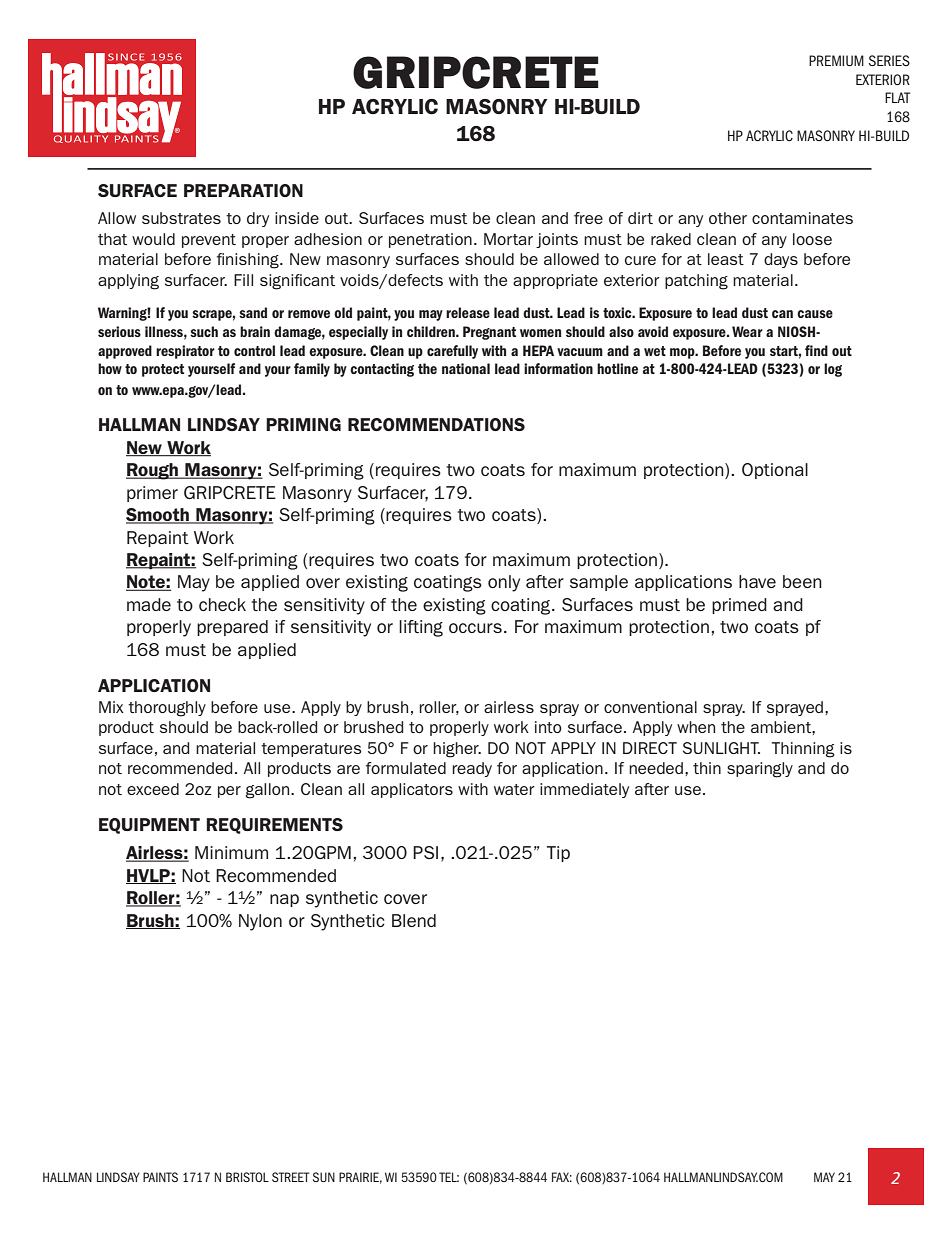  Describe the element at coordinates (291, 1177) in the screenshot. I see `STREET` at that location.
